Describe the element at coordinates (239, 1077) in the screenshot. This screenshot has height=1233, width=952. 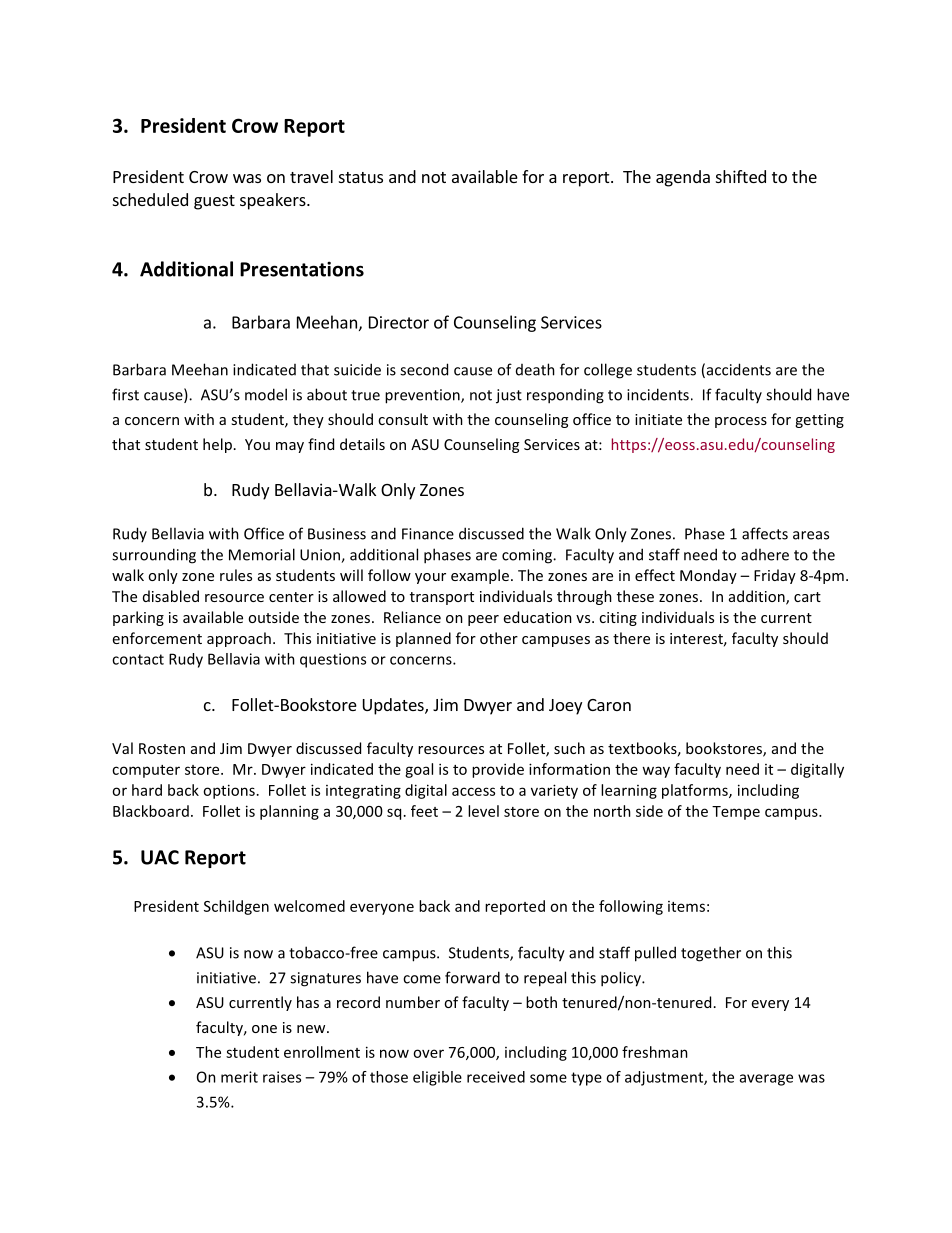
I see `merit` at that location.
